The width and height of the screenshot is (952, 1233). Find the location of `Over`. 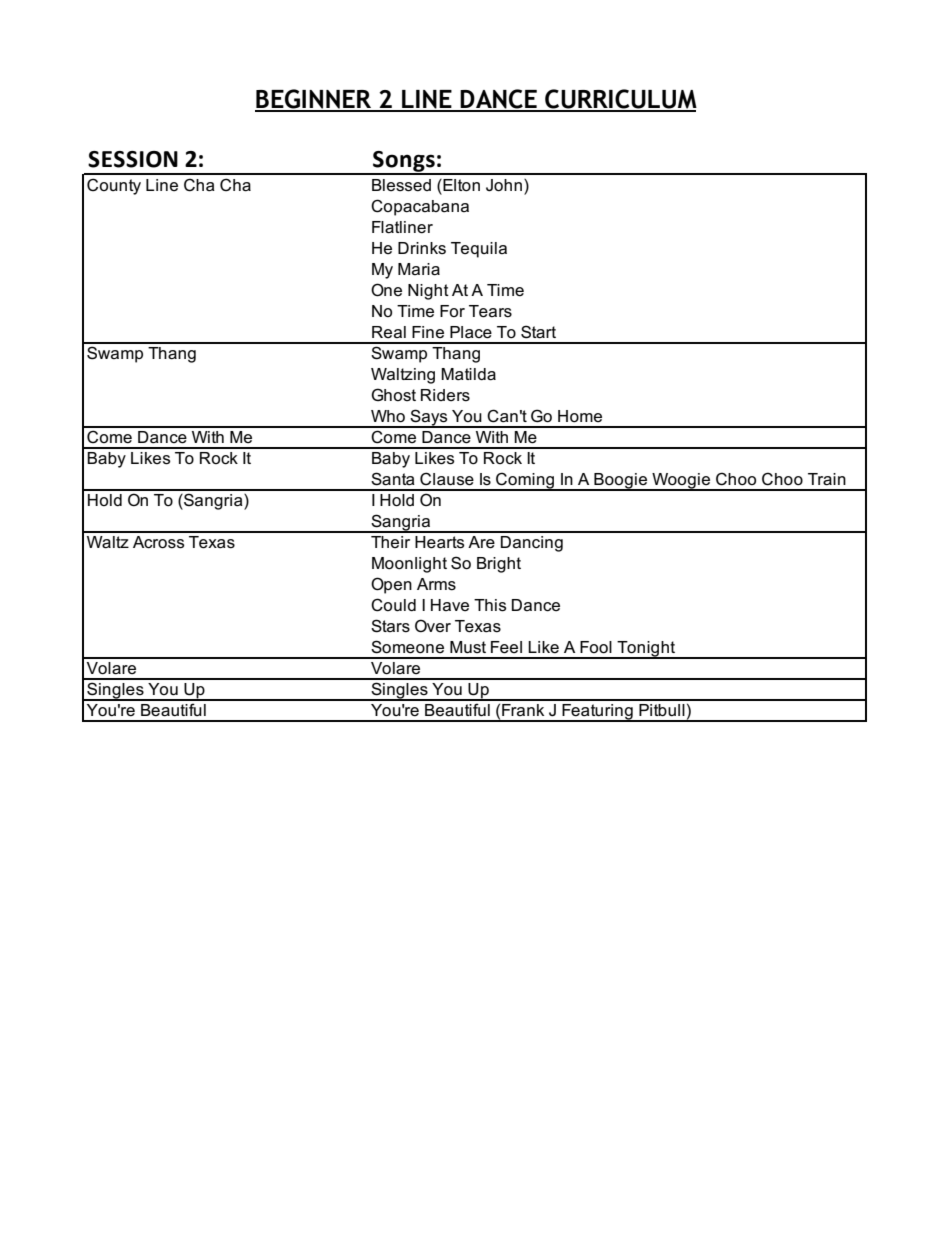

Over is located at coordinates (433, 626).
